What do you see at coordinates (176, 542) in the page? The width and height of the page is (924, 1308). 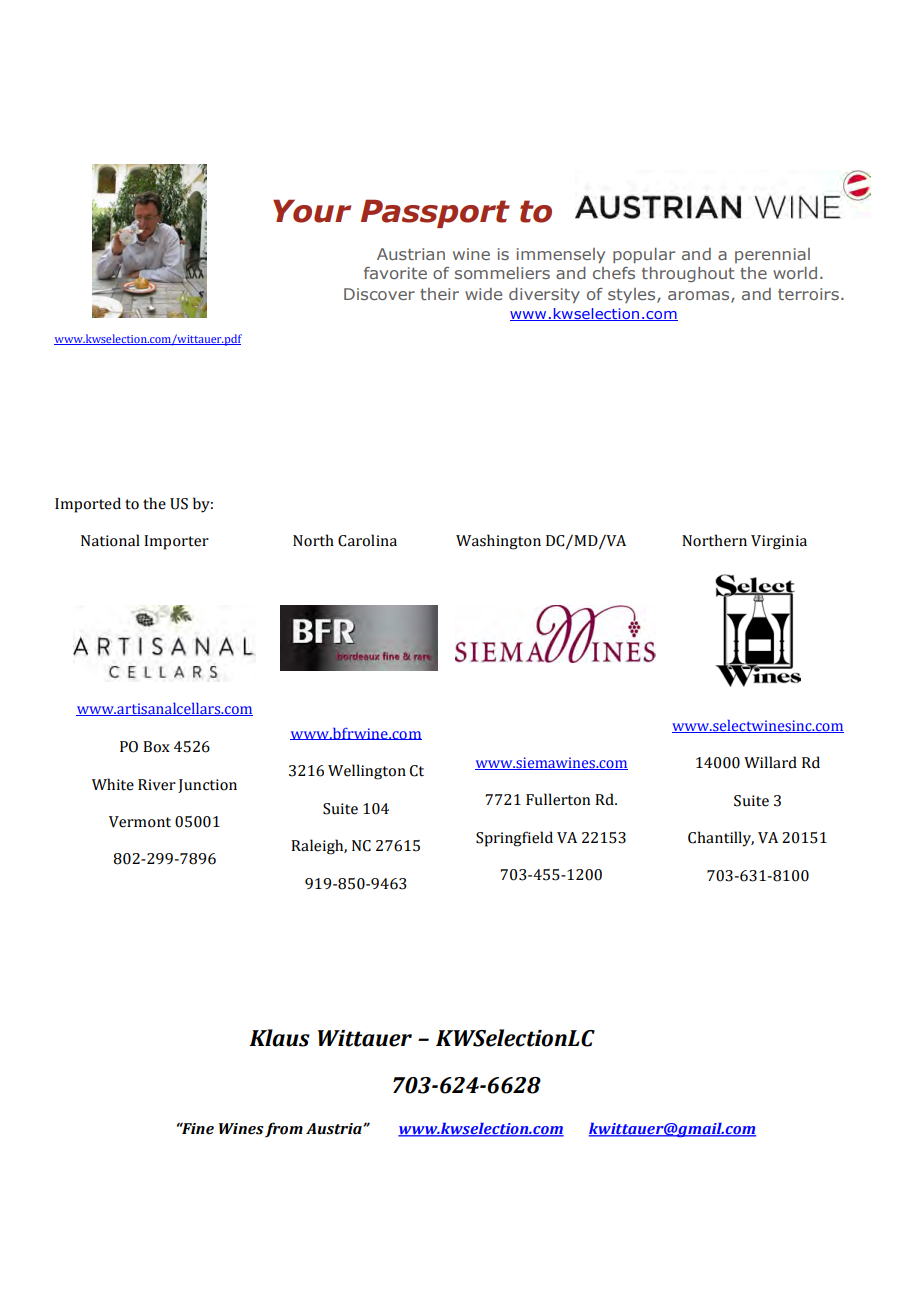 I see `Importer` at bounding box center [176, 542].
